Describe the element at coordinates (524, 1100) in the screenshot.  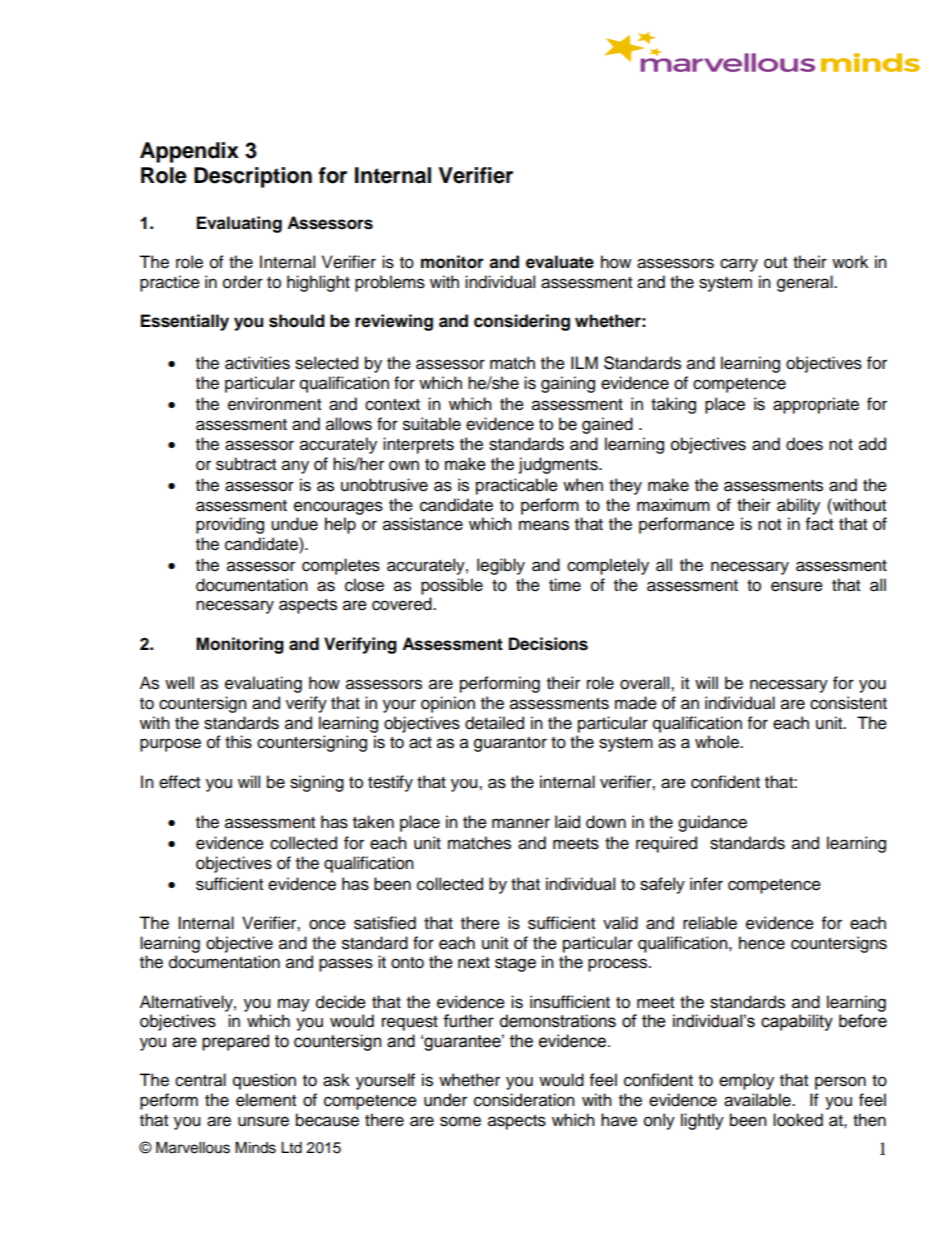
I see `consideration` at that location.
